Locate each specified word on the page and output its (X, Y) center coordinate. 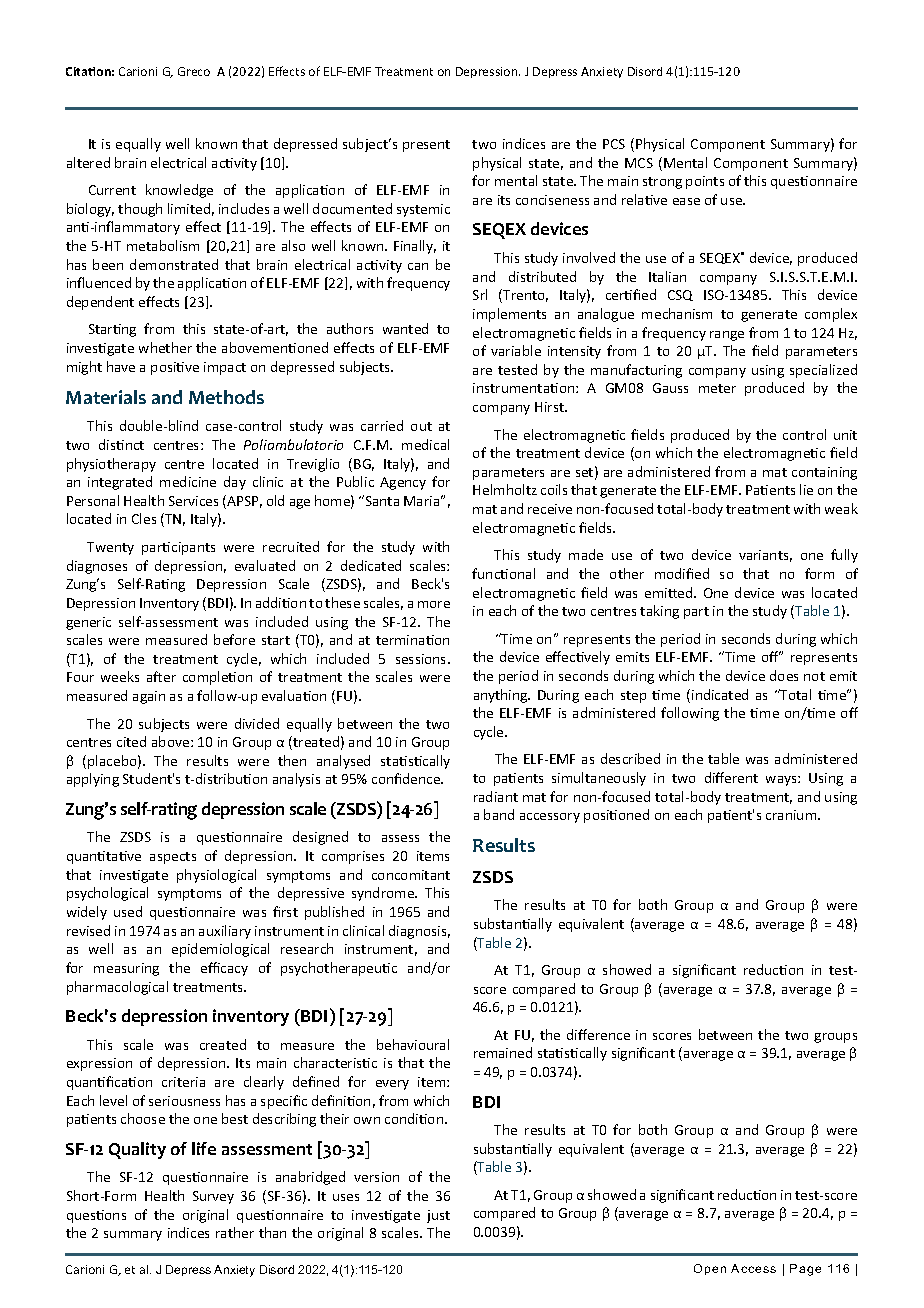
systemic (423, 210)
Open (710, 1269)
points (705, 182)
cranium (792, 815)
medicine (188, 481)
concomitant (411, 875)
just (438, 1216)
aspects (173, 858)
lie (806, 489)
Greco (194, 71)
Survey (213, 1197)
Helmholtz (505, 489)
